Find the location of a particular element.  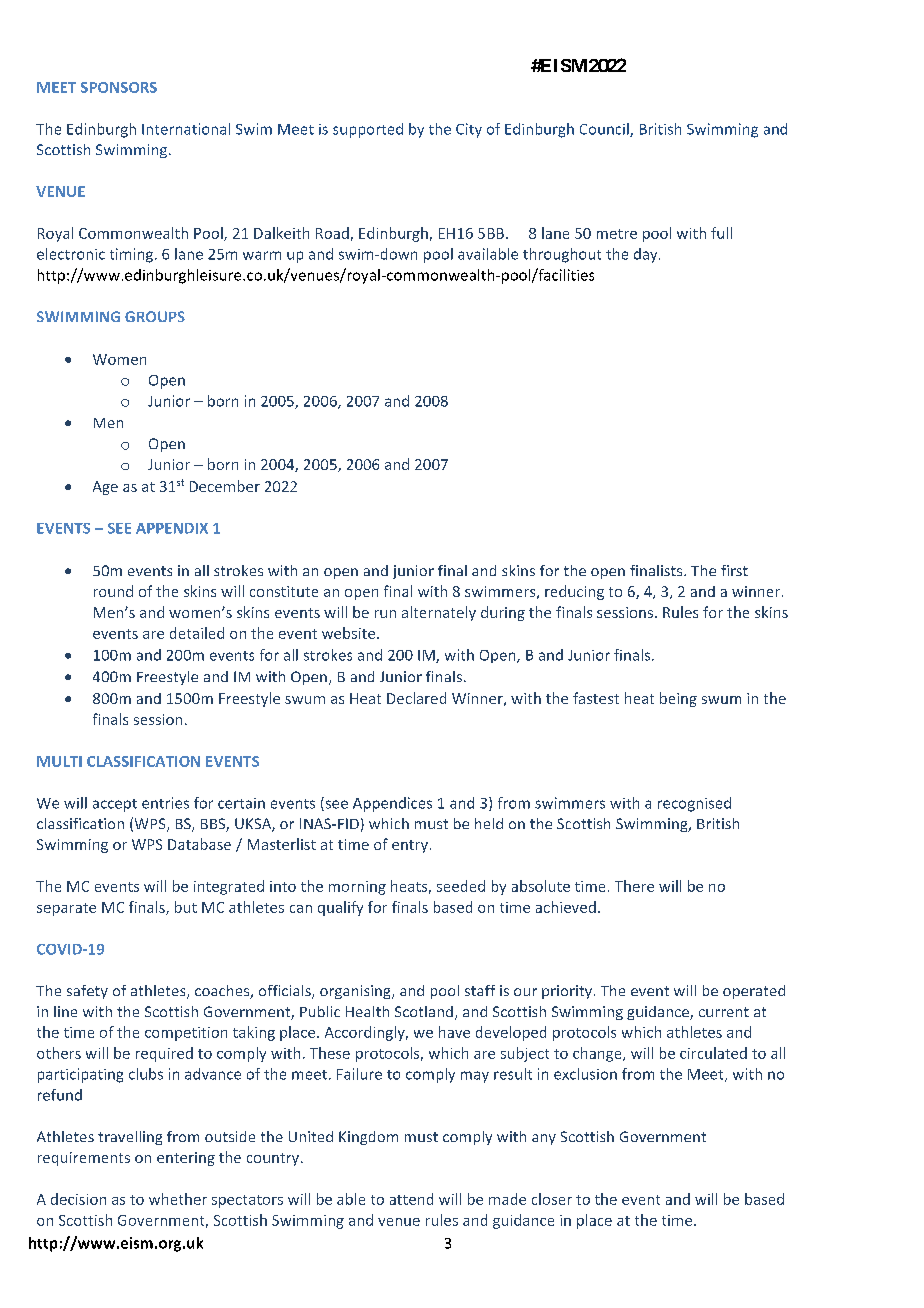

Road is located at coordinates (332, 233).
